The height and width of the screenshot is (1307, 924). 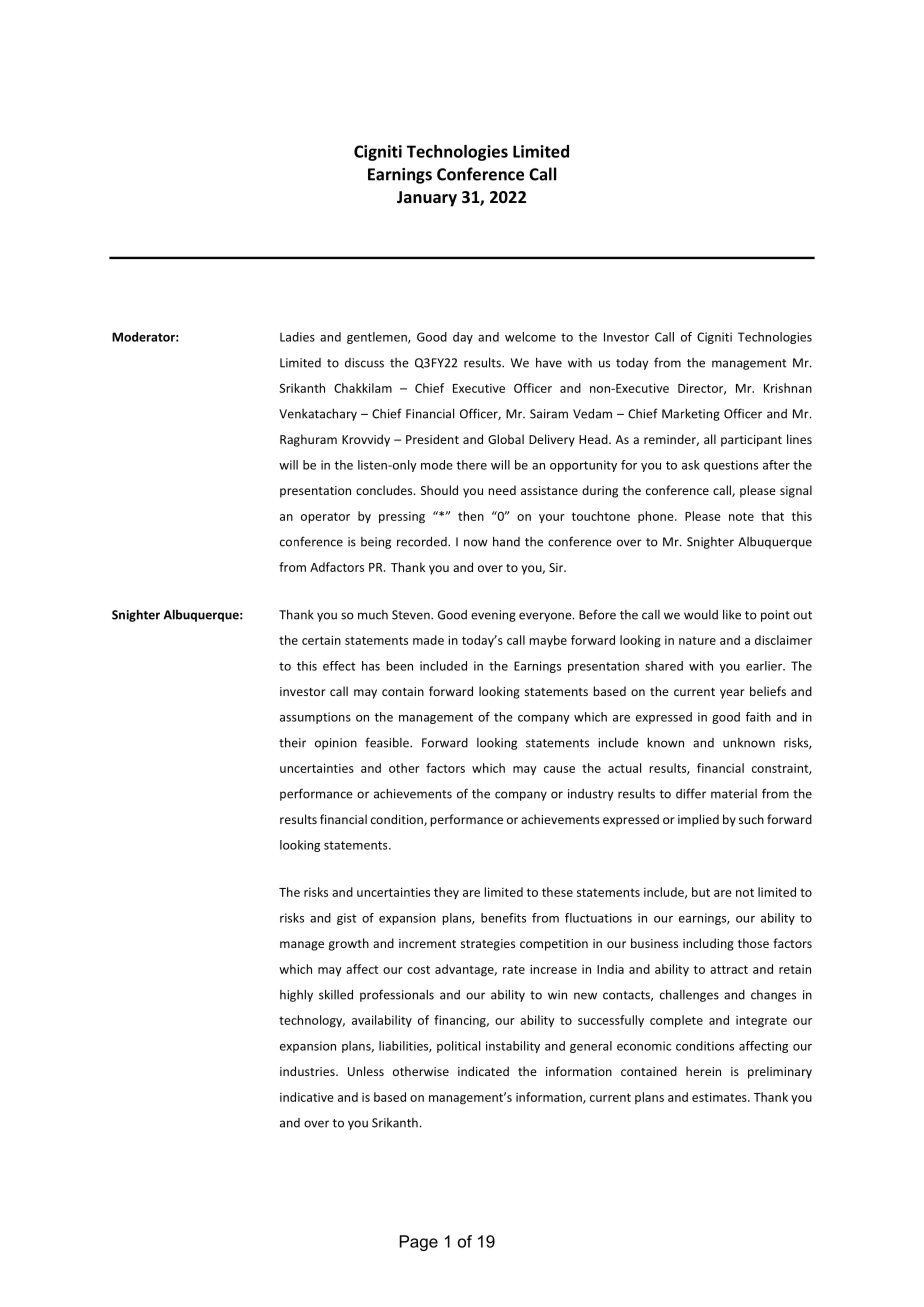 I want to click on gist, so click(x=346, y=919).
